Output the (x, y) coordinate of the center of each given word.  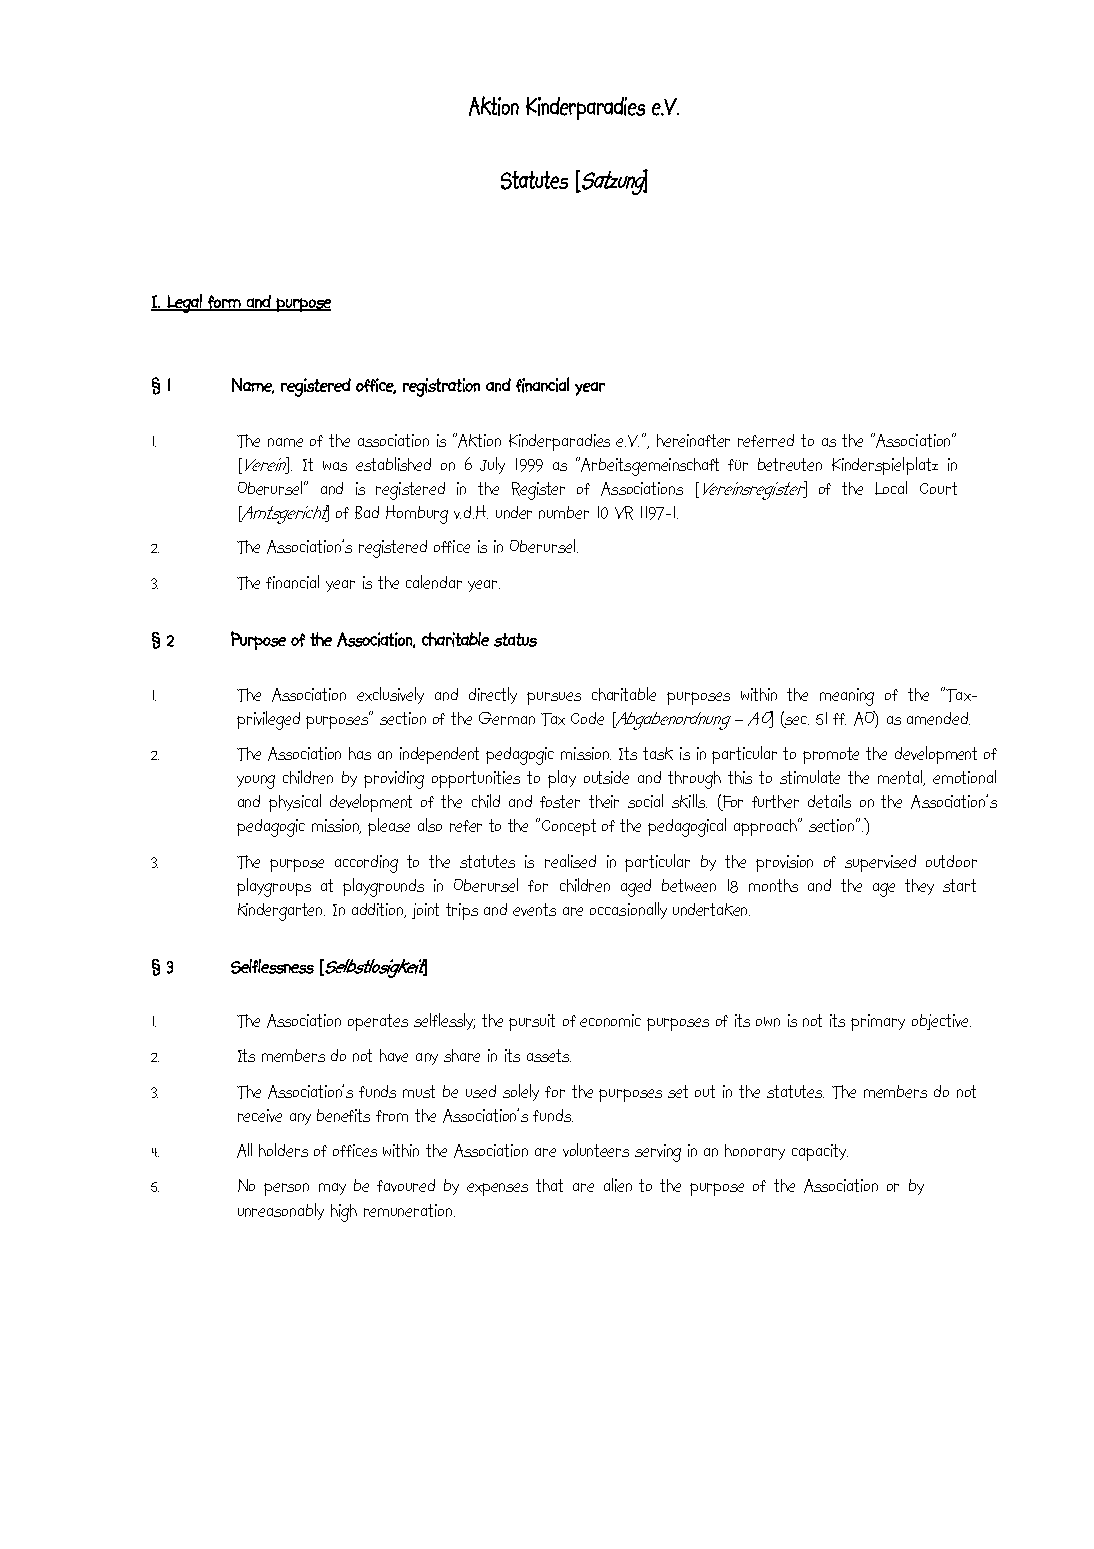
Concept (569, 827)
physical (295, 803)
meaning (847, 697)
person (286, 1189)
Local (891, 488)
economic (610, 1020)
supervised (880, 863)
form (224, 303)
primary (878, 1022)
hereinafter (693, 440)
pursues (554, 698)
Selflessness (272, 966)
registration (441, 387)
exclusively (390, 695)
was (335, 466)
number (564, 512)
